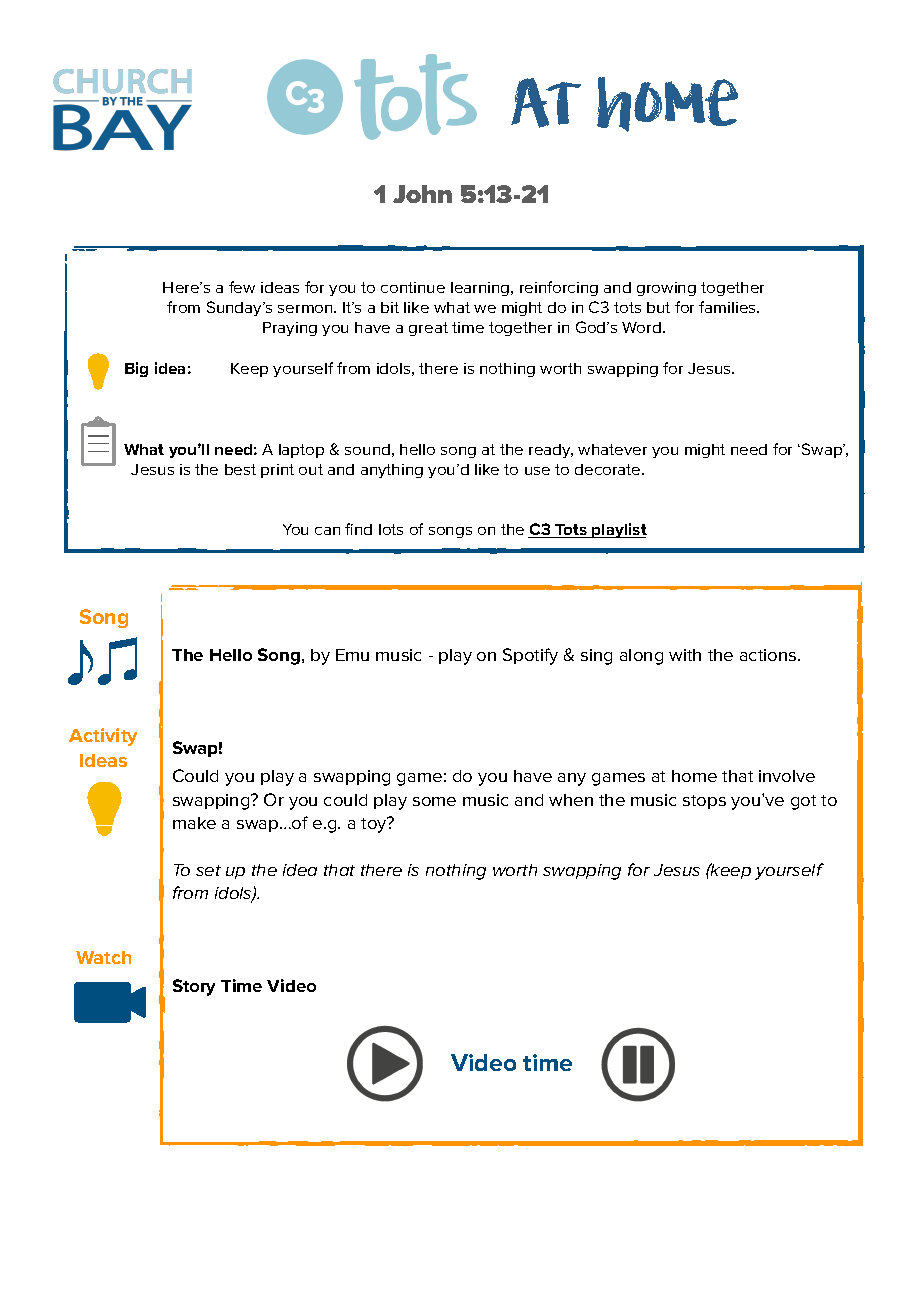 This screenshot has height=1308, width=924. Describe the element at coordinates (666, 289) in the screenshot. I see `growing` at that location.
